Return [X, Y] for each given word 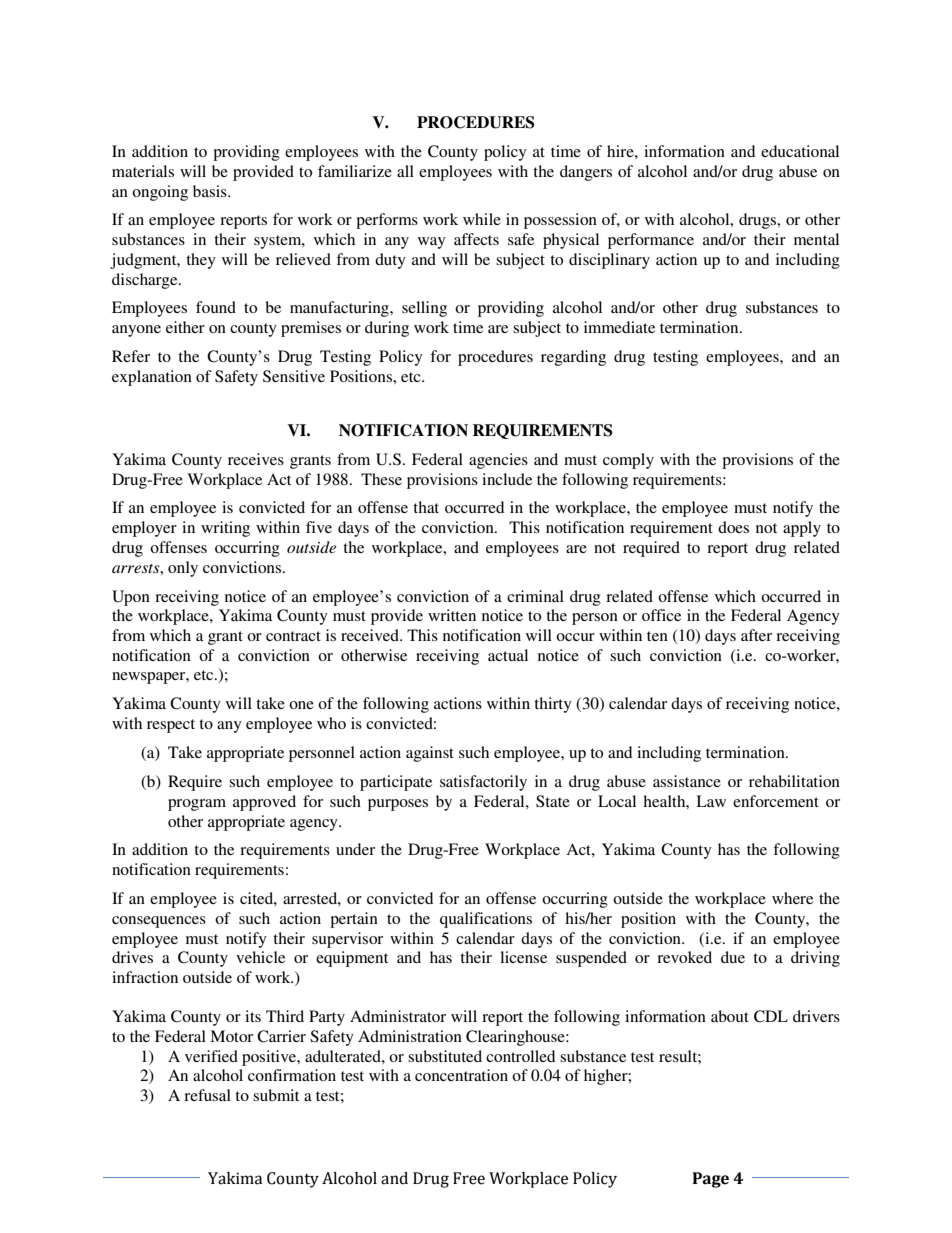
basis [211, 191]
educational [800, 151]
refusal [207, 1095]
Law [711, 801]
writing [225, 529]
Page [711, 1180]
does [733, 527]
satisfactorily [483, 783]
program [197, 805]
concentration [461, 1075]
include [507, 479]
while [482, 219]
